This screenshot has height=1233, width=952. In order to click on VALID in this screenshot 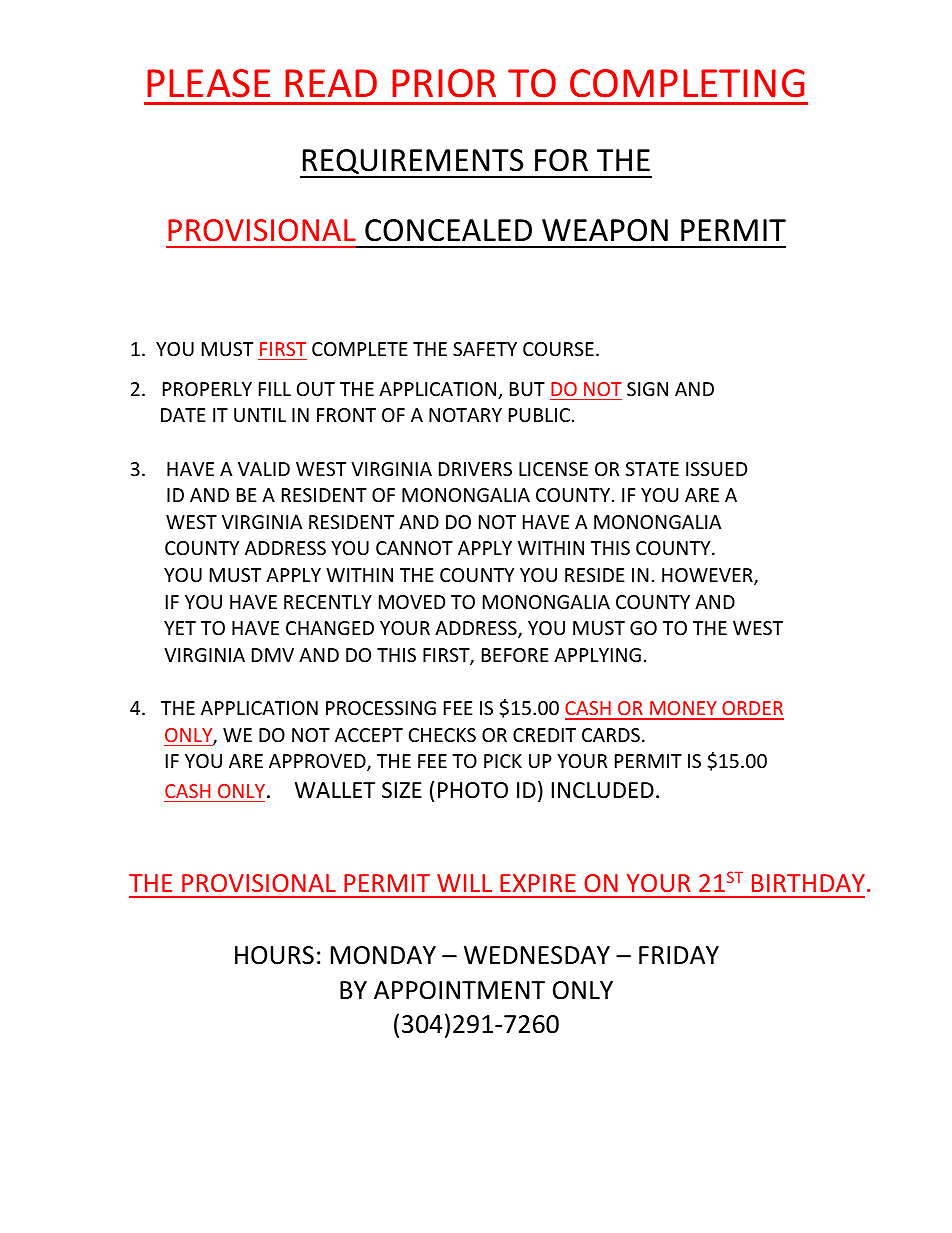, I will do `click(264, 469)`.
